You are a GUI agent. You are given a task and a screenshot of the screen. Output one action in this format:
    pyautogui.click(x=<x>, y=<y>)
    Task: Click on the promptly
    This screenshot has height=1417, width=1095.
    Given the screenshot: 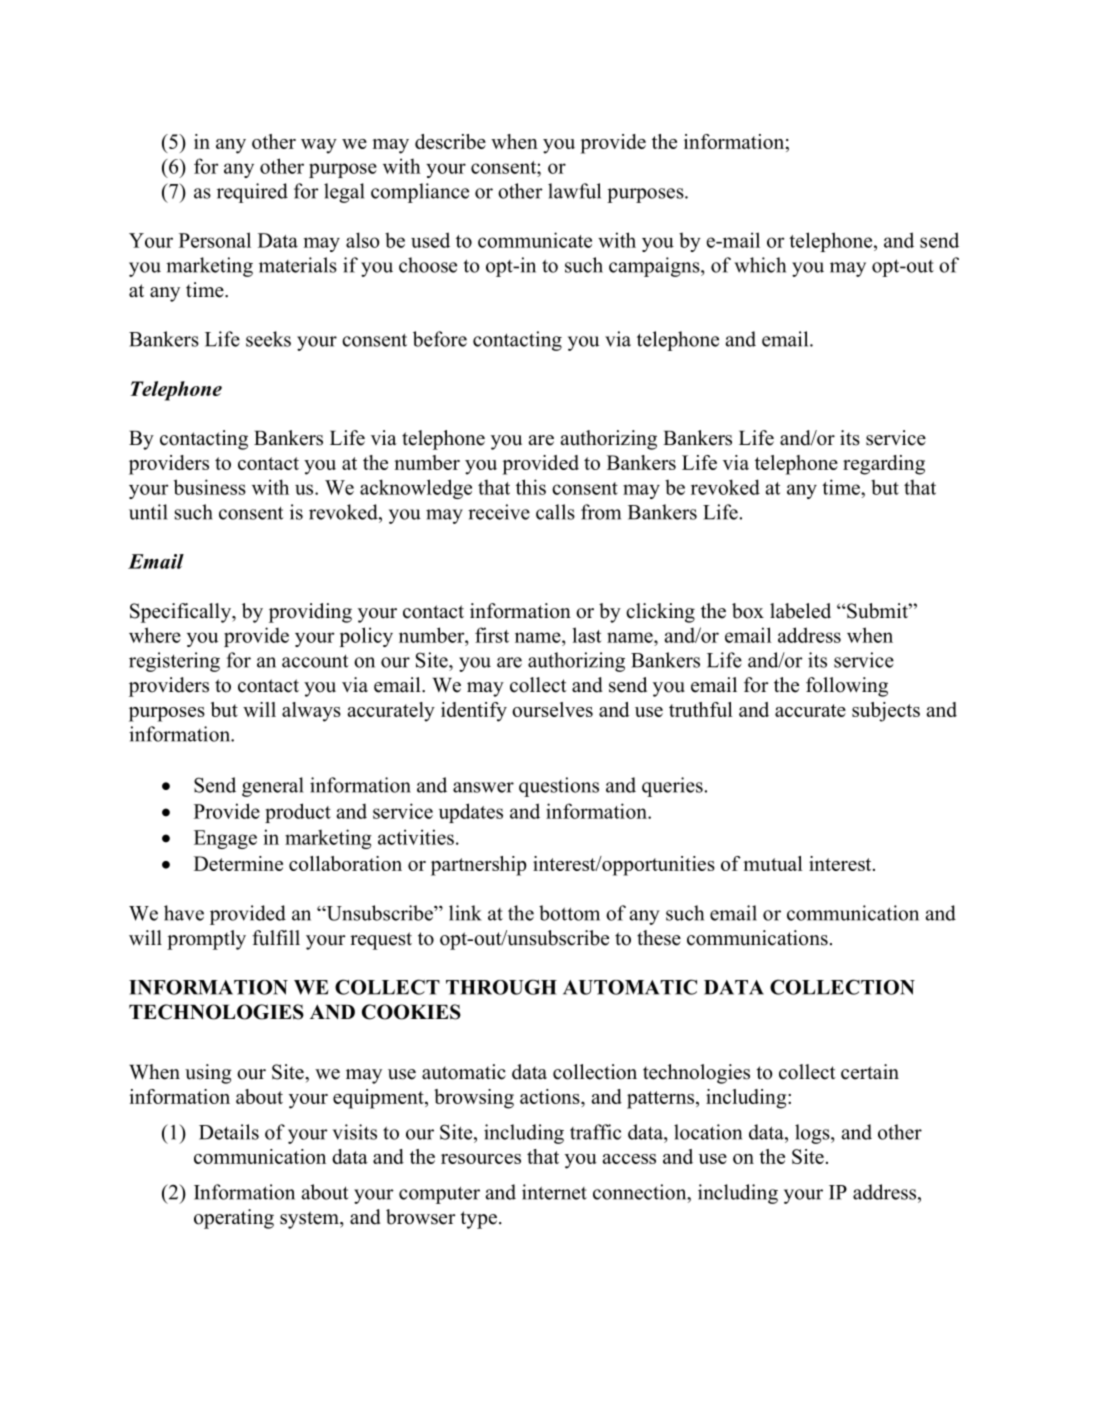 What is the action you would take?
    pyautogui.click(x=206, y=940)
